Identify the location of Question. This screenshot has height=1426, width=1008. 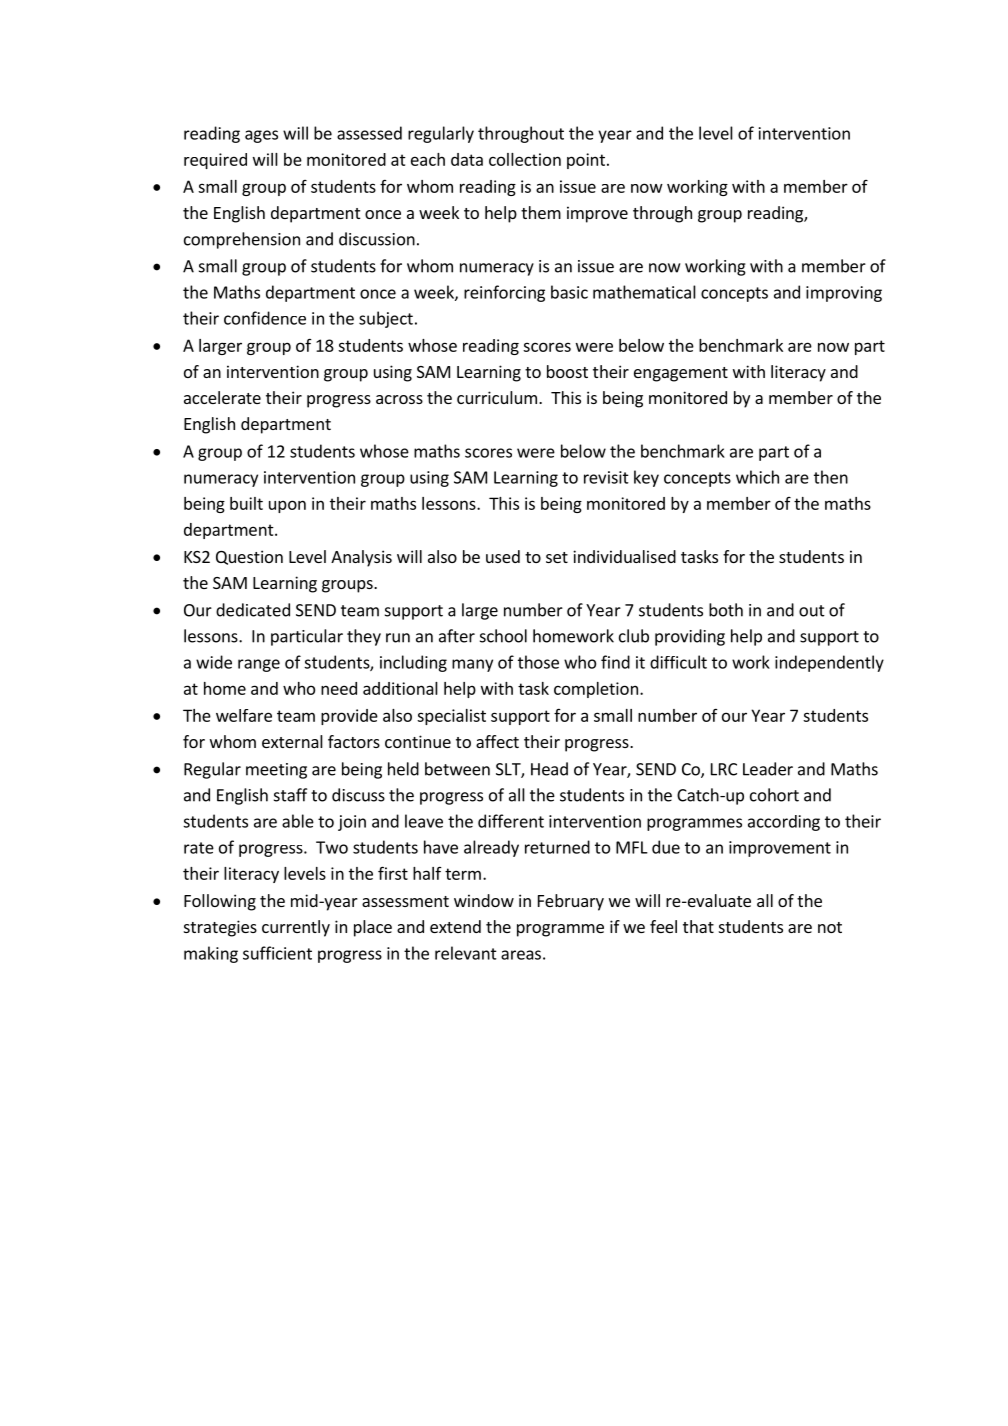
(249, 557).
